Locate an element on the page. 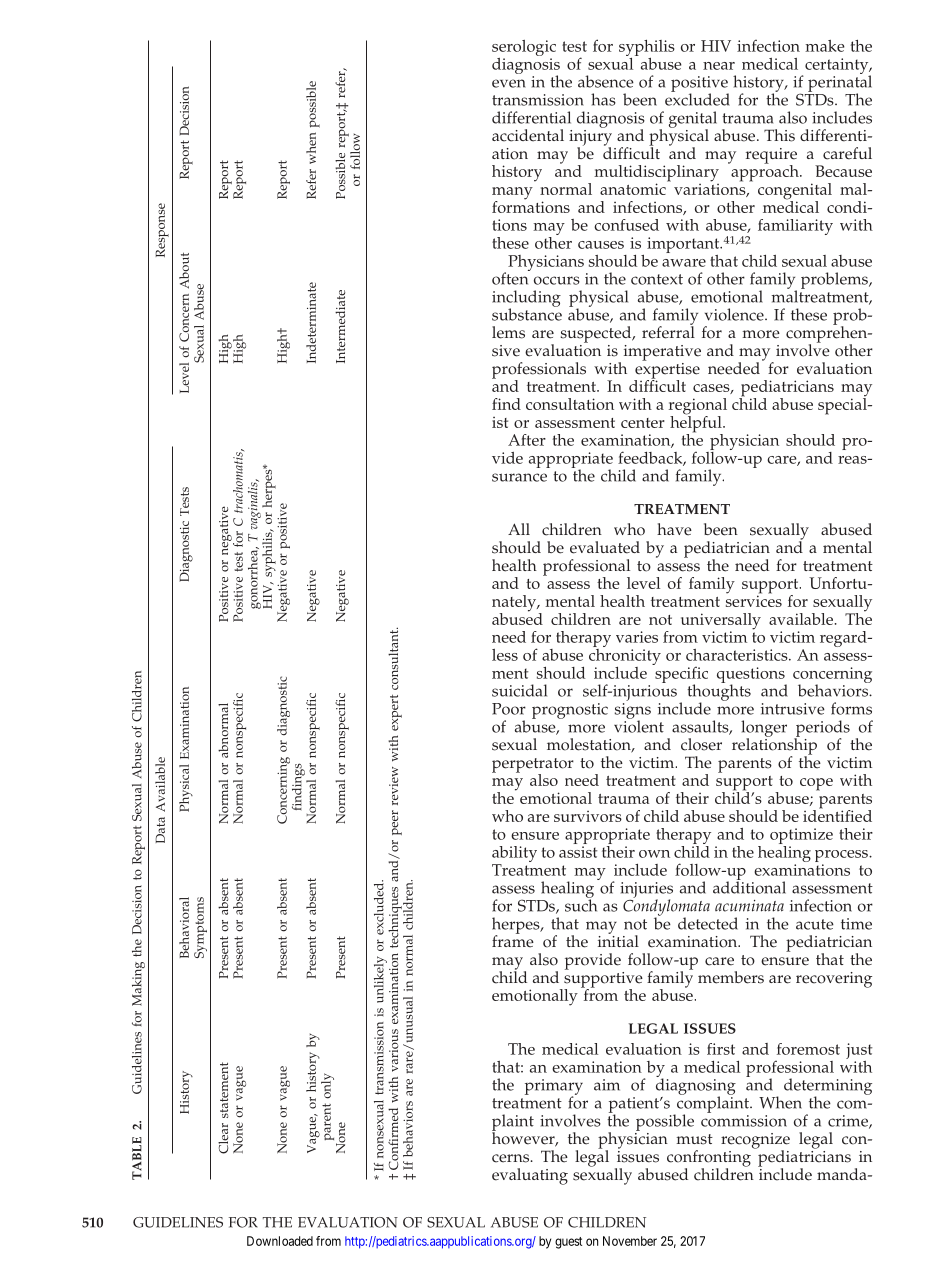 This image has width=952, height=1275. optimize is located at coordinates (801, 837).
